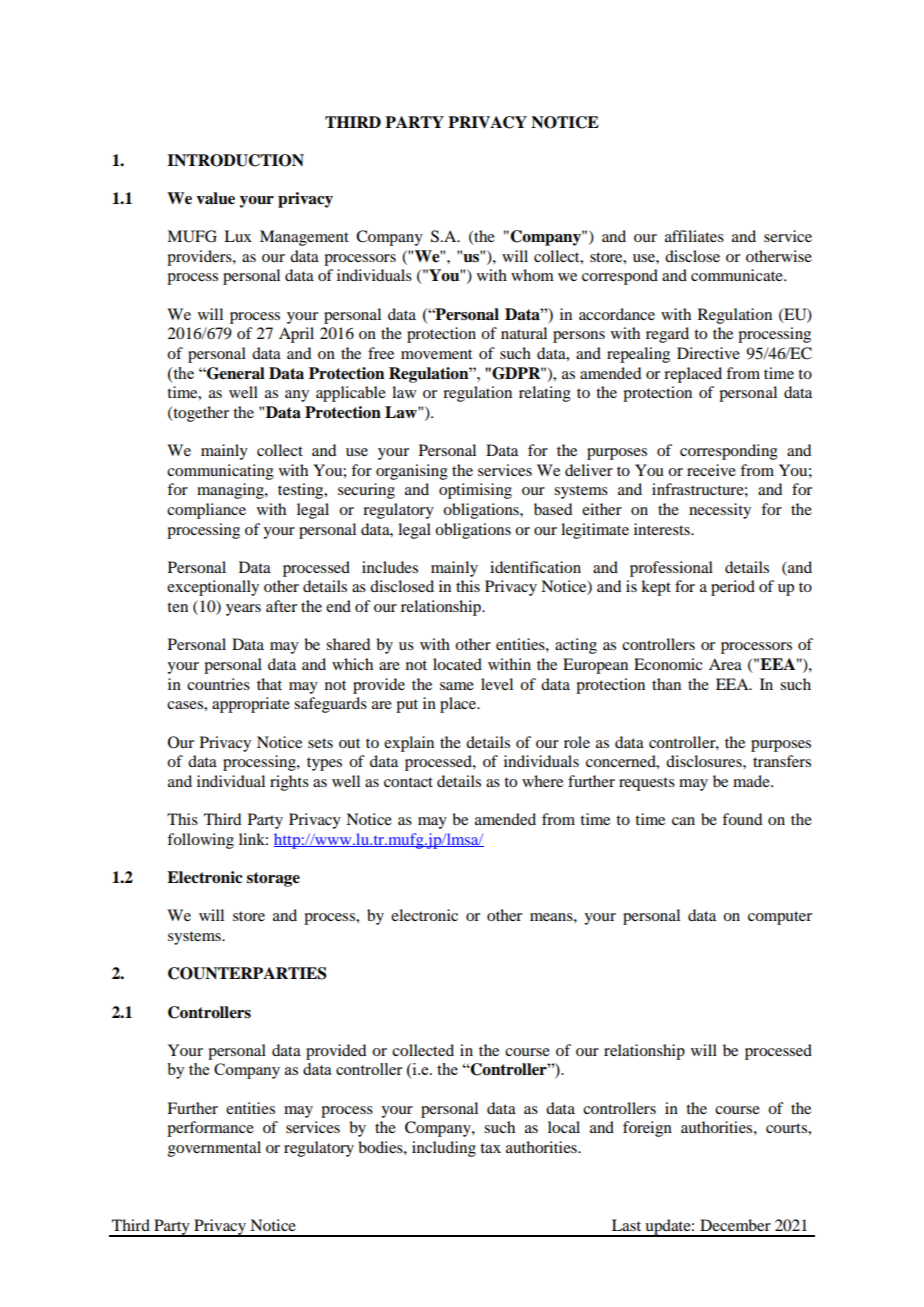  I want to click on level, so click(497, 684).
